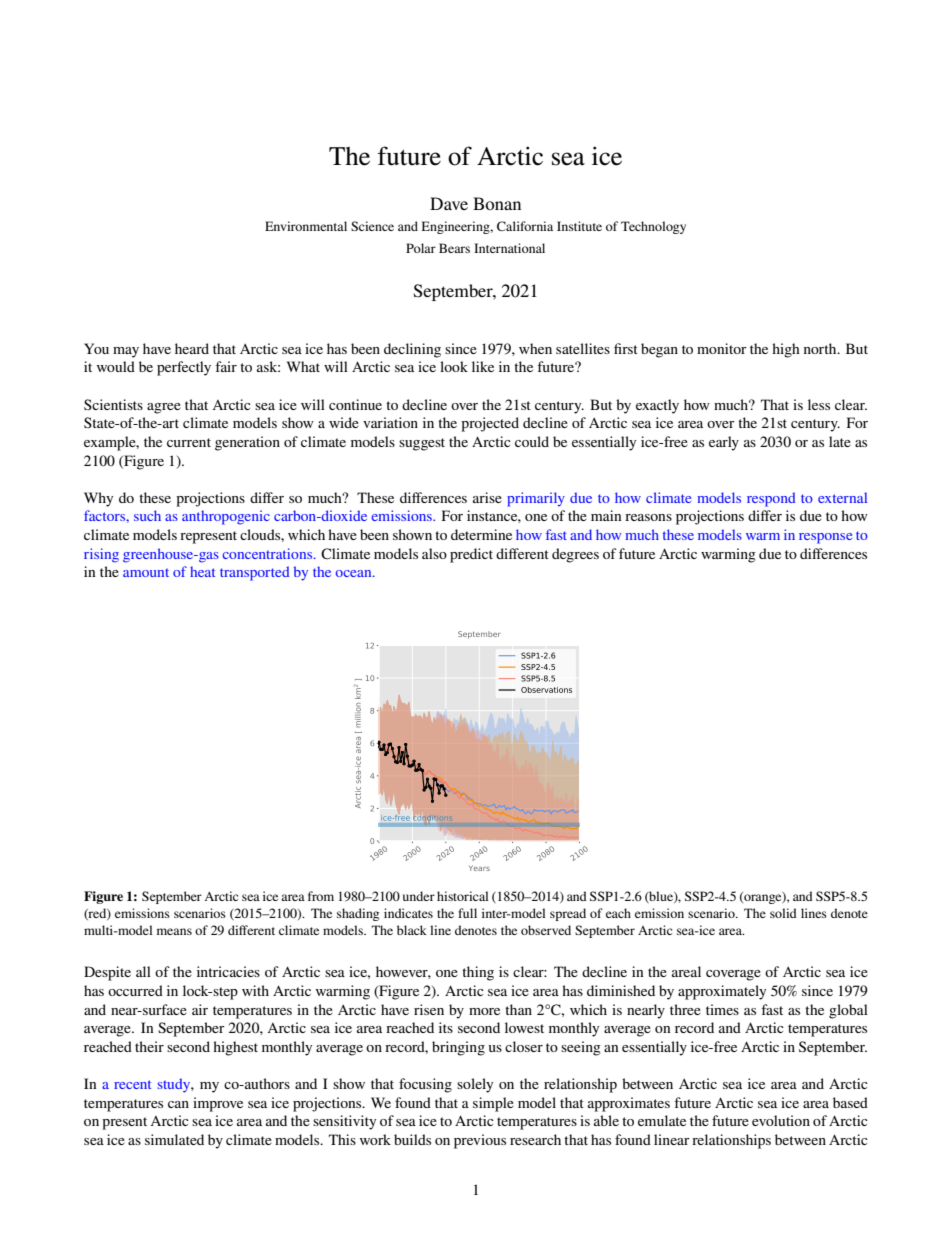 This page has width=952, height=1233. What do you see at coordinates (454, 248) in the page?
I see `Bears` at bounding box center [454, 248].
